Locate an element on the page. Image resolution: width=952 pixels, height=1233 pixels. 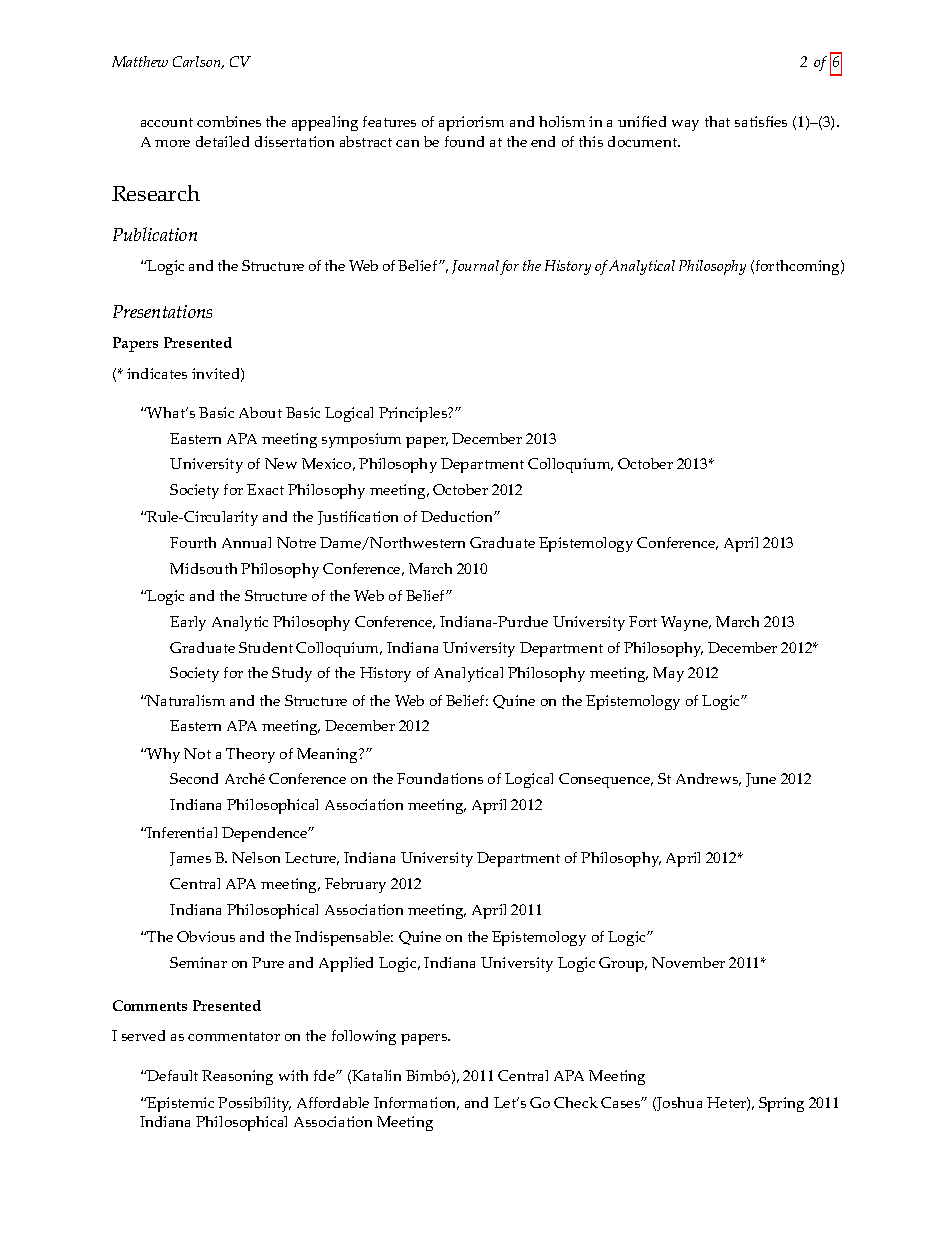
Wayne is located at coordinates (686, 623).
